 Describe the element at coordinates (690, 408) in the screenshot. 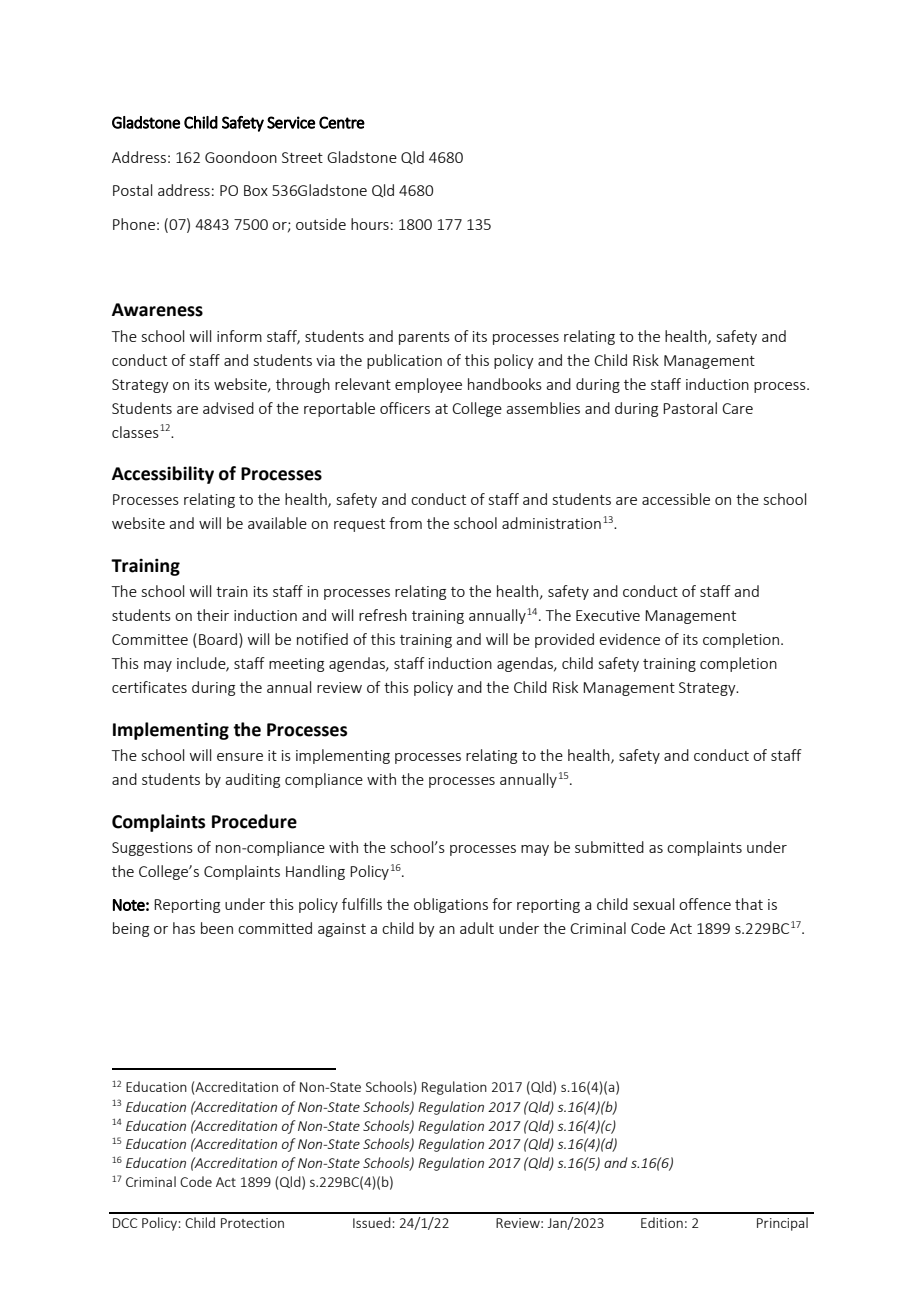

I see `Pastoral` at that location.
